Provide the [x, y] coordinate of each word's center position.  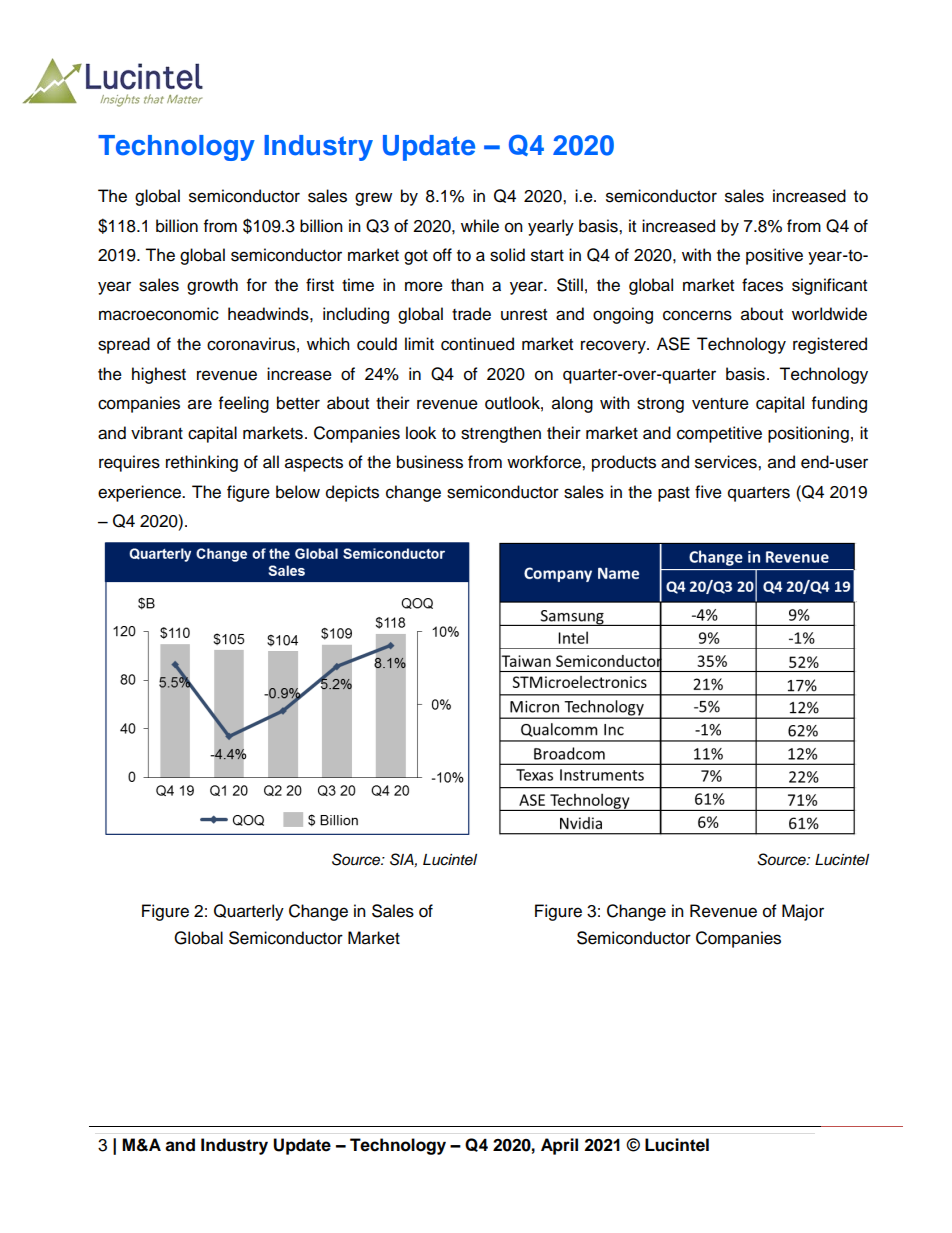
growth [212, 286]
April [559, 1146]
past [674, 494]
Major [803, 912]
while [480, 226]
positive [774, 256]
